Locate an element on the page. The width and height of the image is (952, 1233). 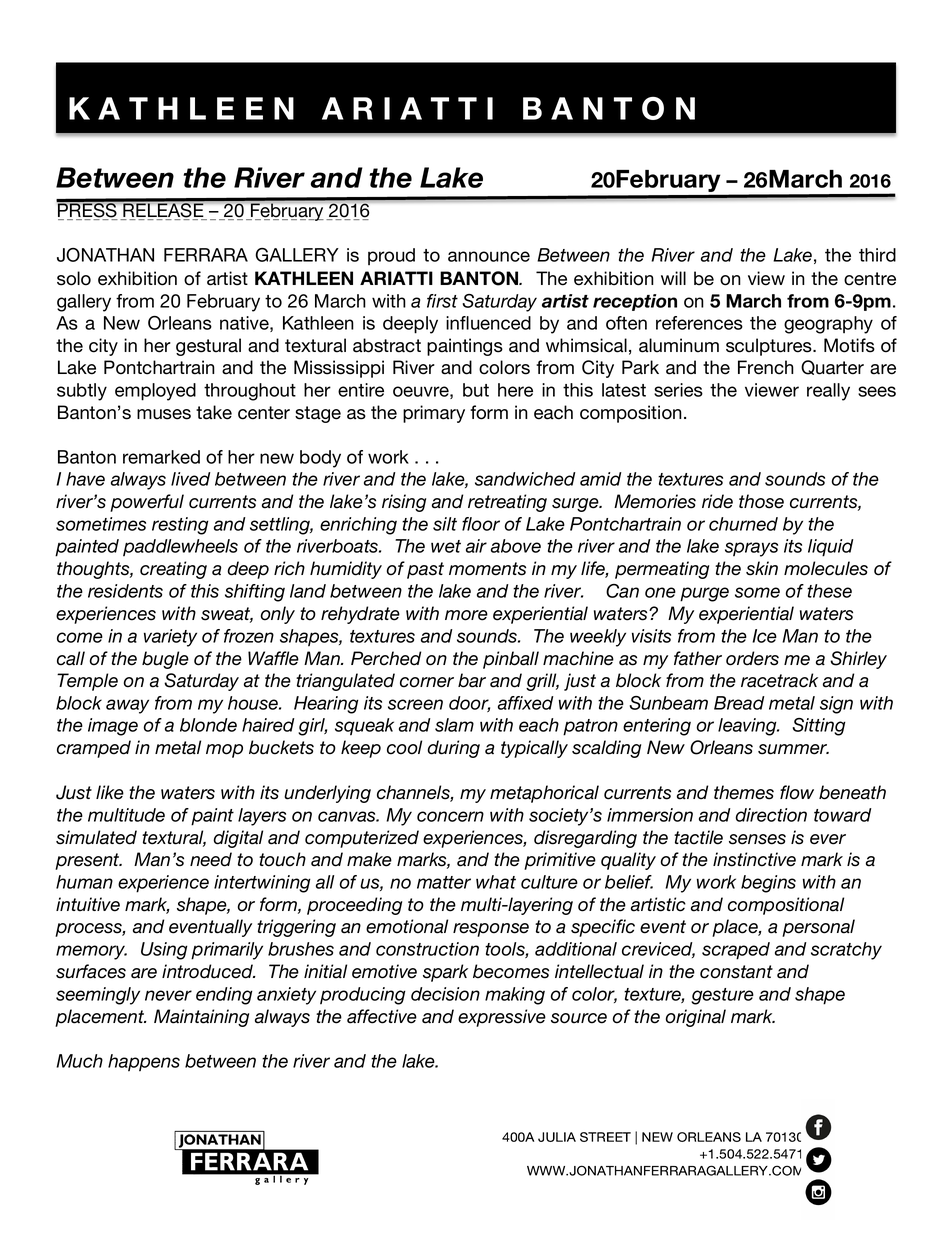
making is located at coordinates (515, 996).
